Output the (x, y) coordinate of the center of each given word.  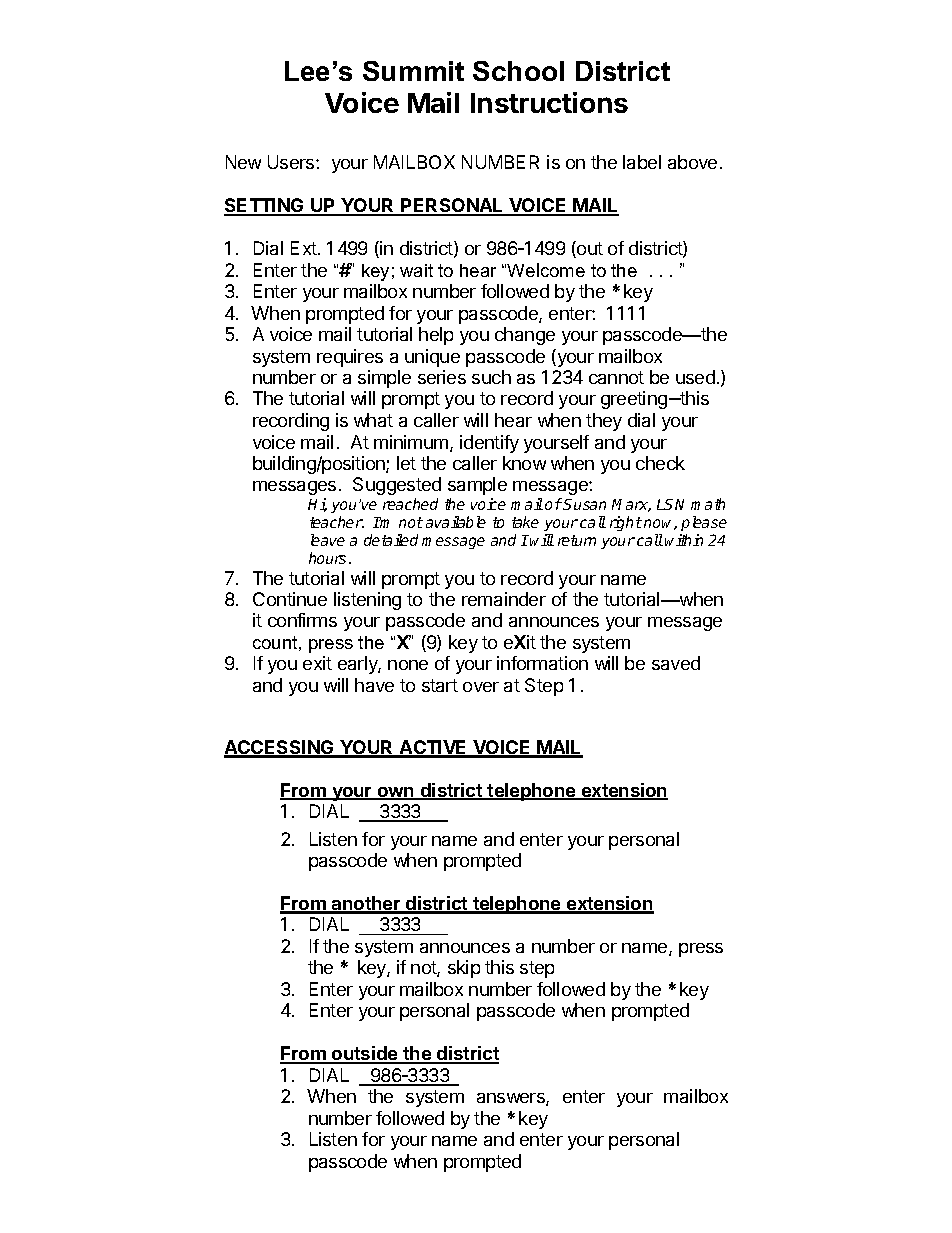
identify (489, 444)
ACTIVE (434, 748)
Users (292, 162)
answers (512, 1099)
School (518, 71)
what (373, 420)
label (642, 162)
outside (365, 1055)
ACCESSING (280, 748)
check (660, 463)
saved (676, 663)
